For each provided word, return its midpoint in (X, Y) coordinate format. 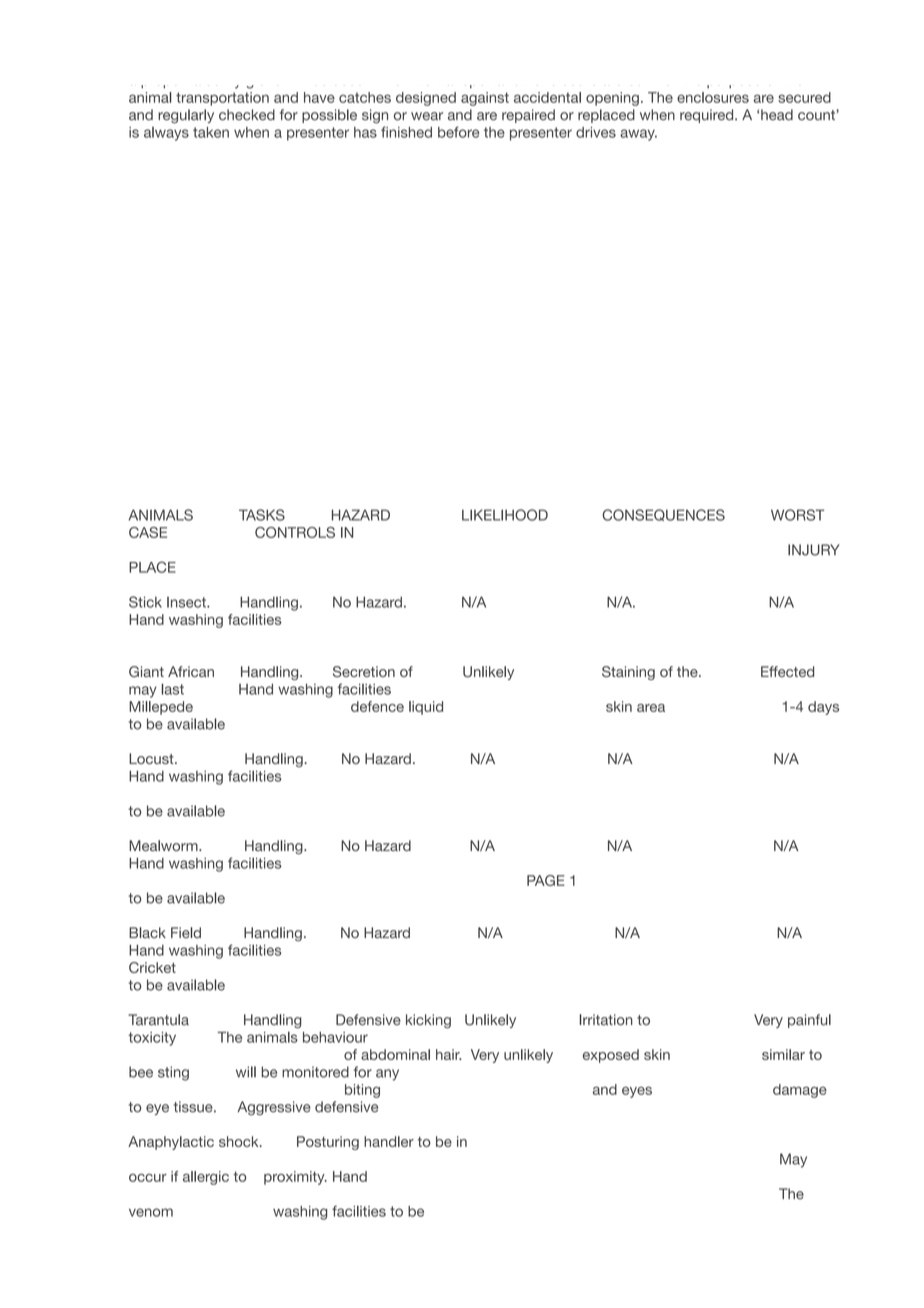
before (458, 132)
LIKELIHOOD (505, 515)
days (823, 708)
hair (448, 1054)
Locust (152, 758)
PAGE (546, 880)
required (708, 116)
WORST (797, 515)
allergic (206, 1178)
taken (211, 132)
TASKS (262, 515)
